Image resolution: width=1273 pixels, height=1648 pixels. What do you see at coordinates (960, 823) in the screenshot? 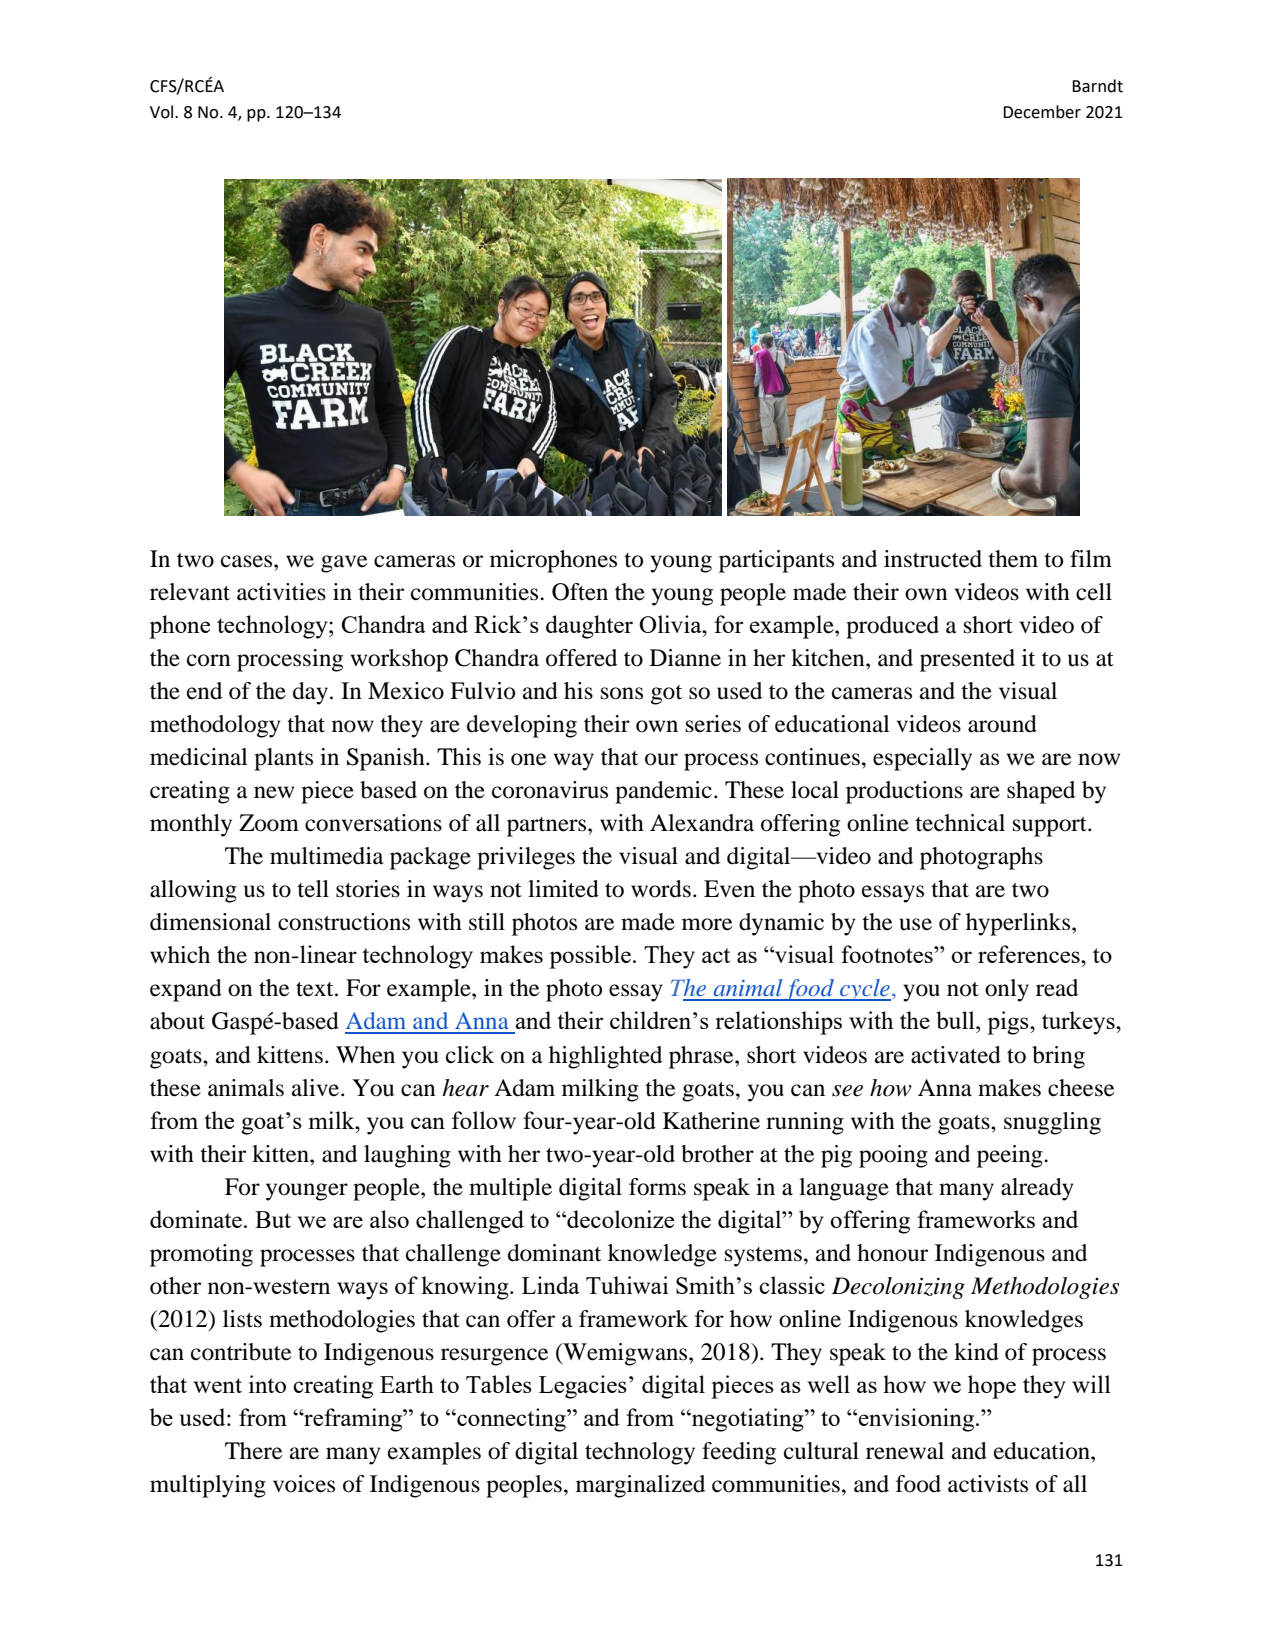
I see `technical` at bounding box center [960, 823].
